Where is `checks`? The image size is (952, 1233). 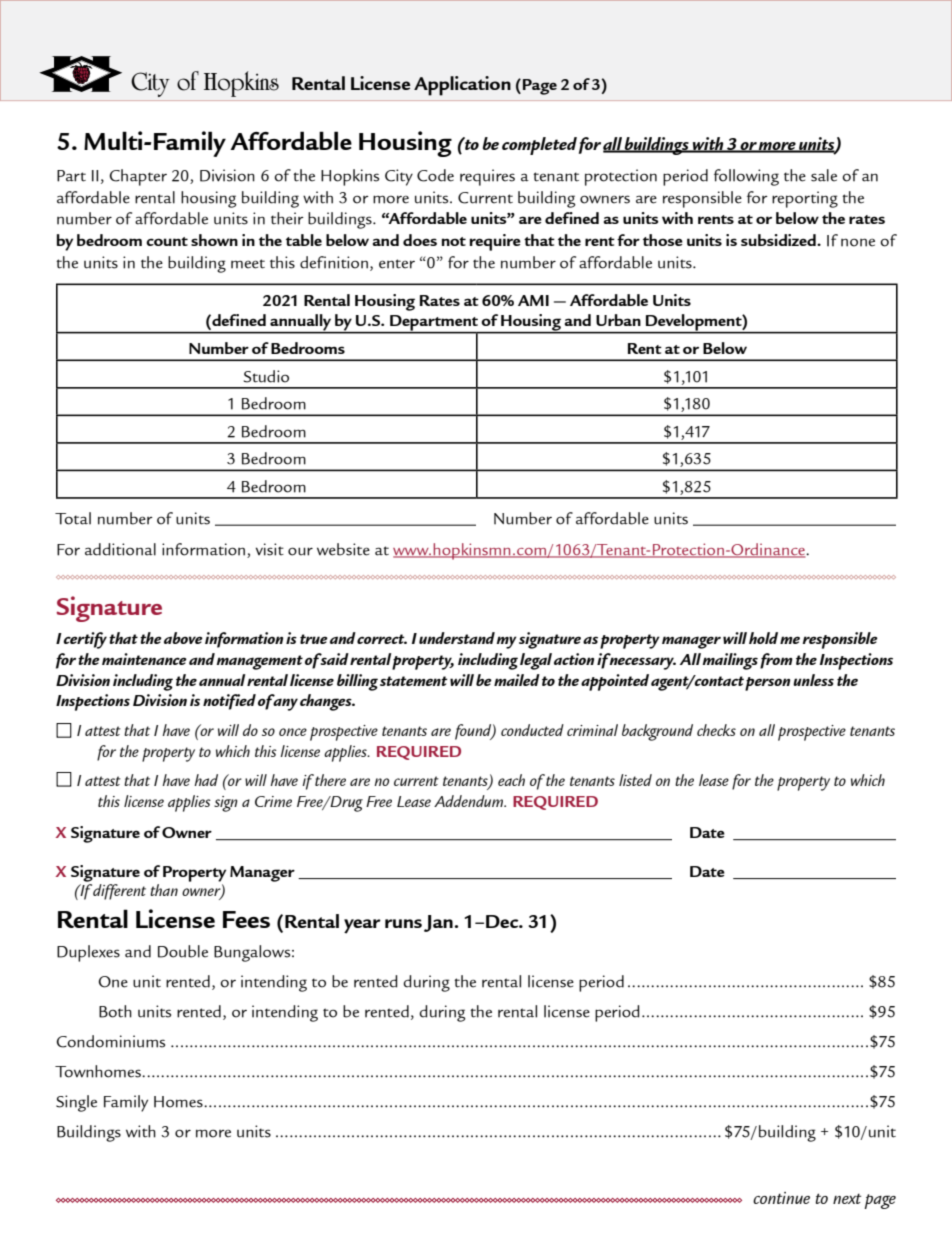
checks is located at coordinates (716, 730).
